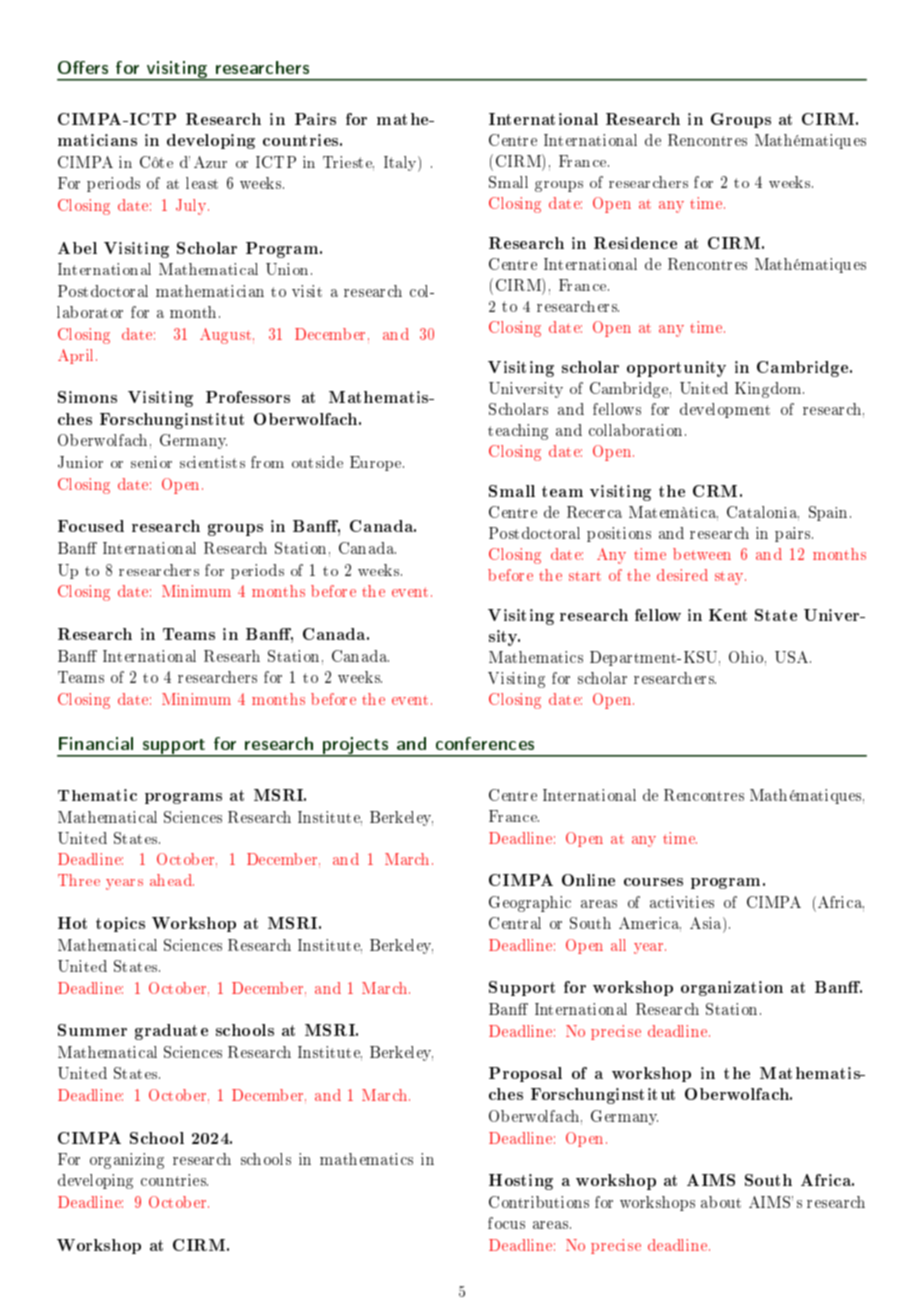 Image resolution: width=924 pixels, height=1308 pixels. I want to click on stay, so click(730, 578).
